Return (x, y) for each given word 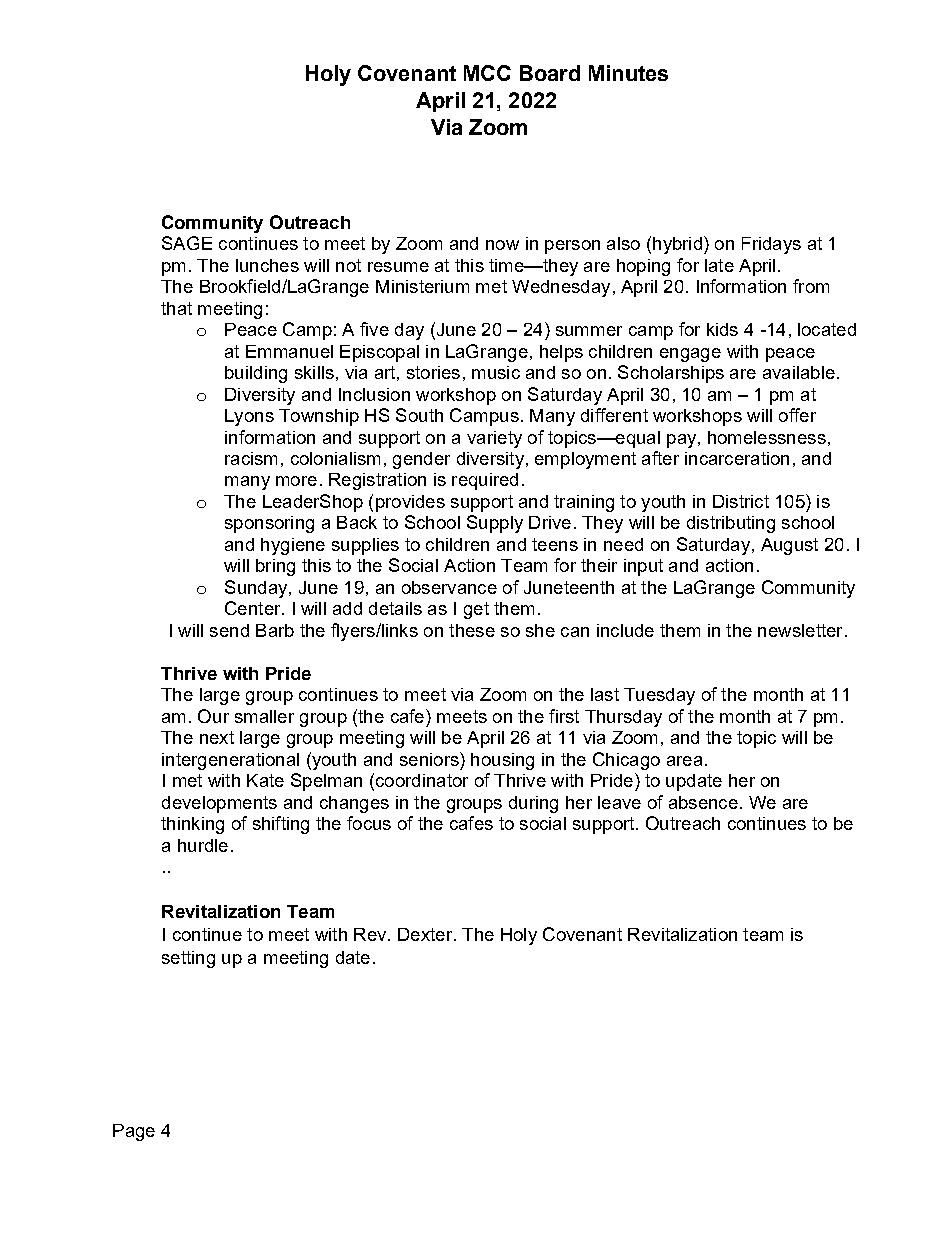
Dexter (426, 934)
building (256, 374)
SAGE (187, 243)
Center (254, 608)
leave (619, 802)
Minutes (628, 73)
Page (134, 1132)
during (533, 804)
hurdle (203, 845)
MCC (487, 73)
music (496, 372)
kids (722, 329)
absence (703, 802)
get (476, 610)
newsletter (800, 630)
